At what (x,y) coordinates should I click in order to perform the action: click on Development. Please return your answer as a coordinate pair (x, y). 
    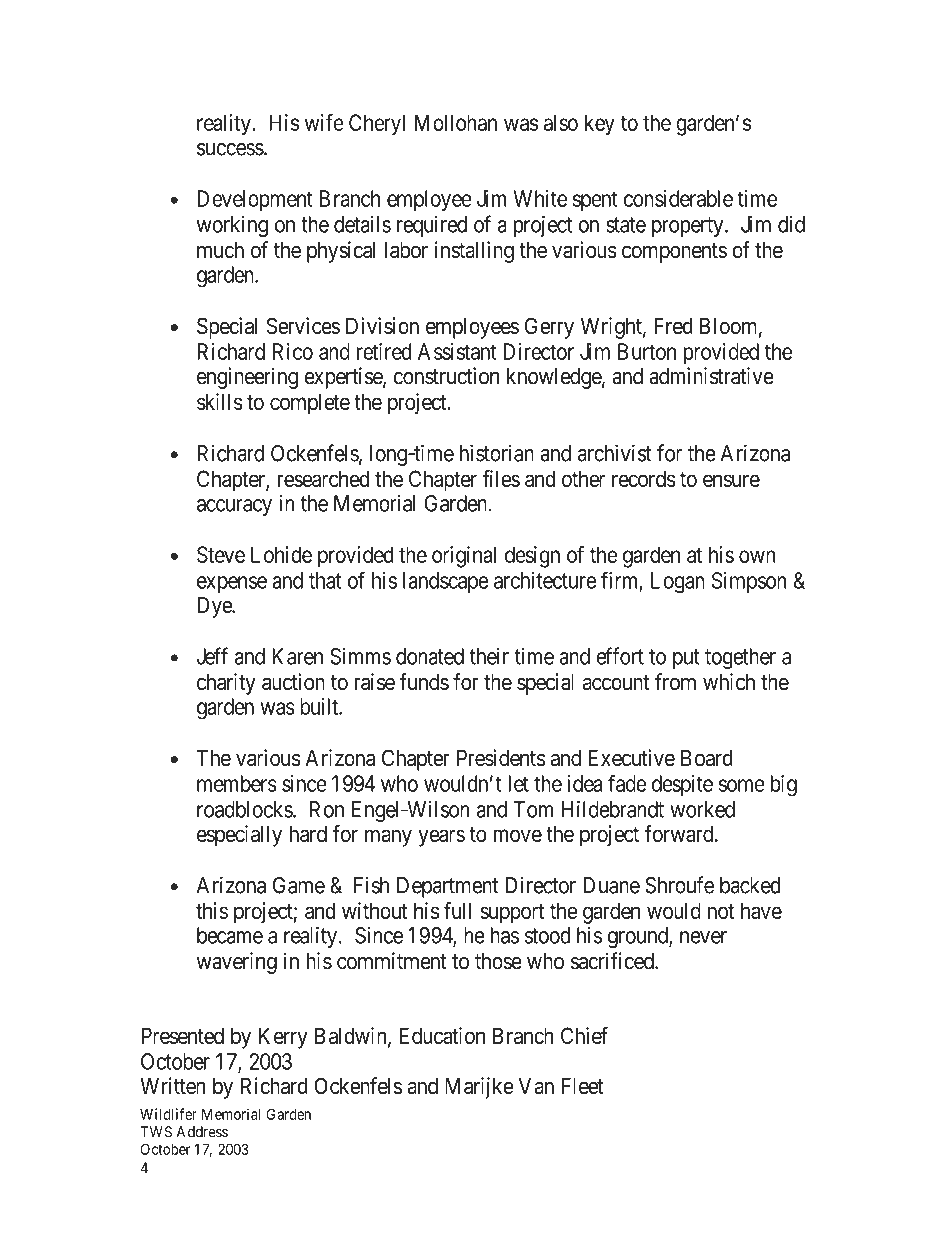
    Looking at the image, I should click on (255, 200).
